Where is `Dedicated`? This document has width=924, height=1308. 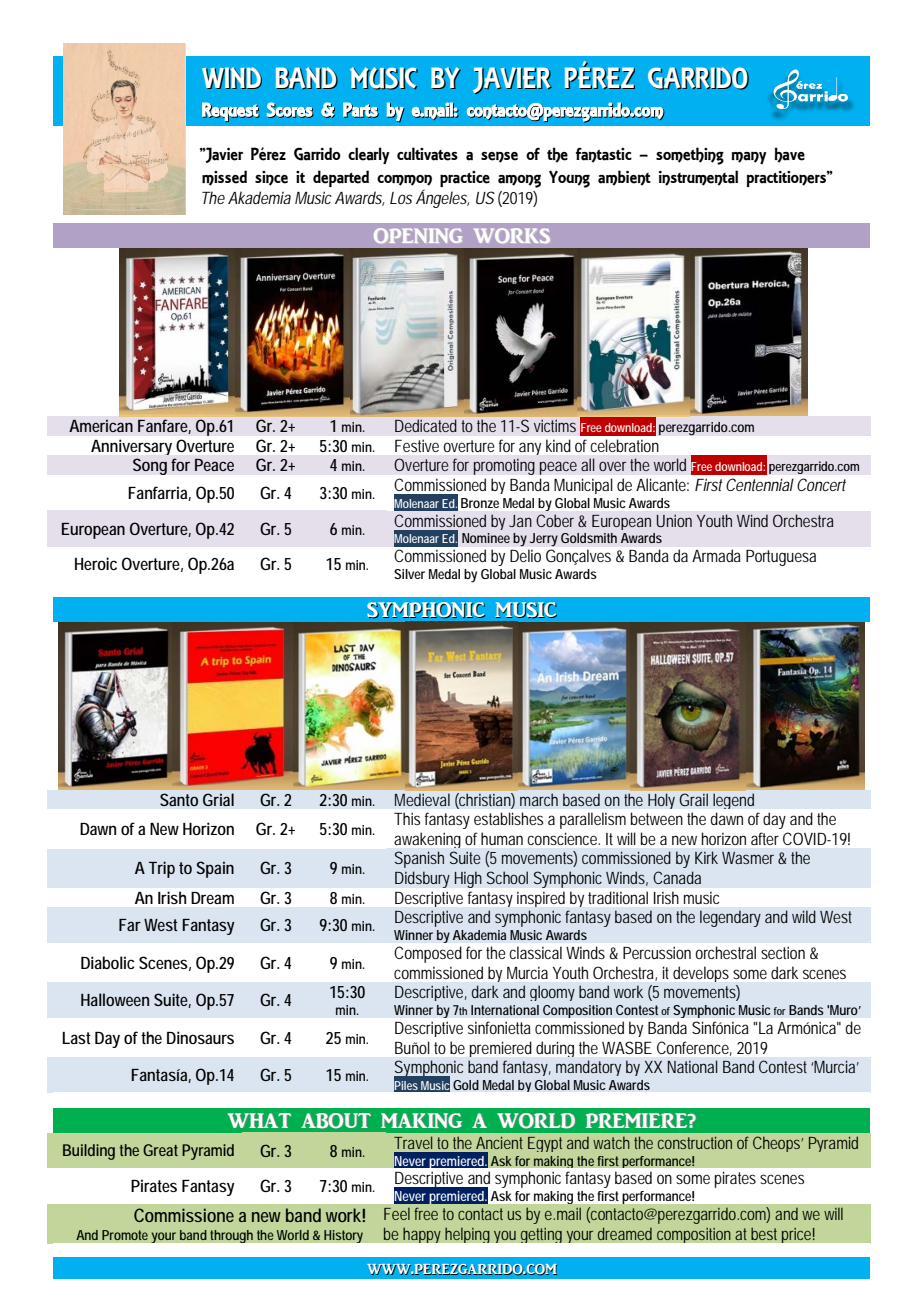 Dedicated is located at coordinates (425, 426).
